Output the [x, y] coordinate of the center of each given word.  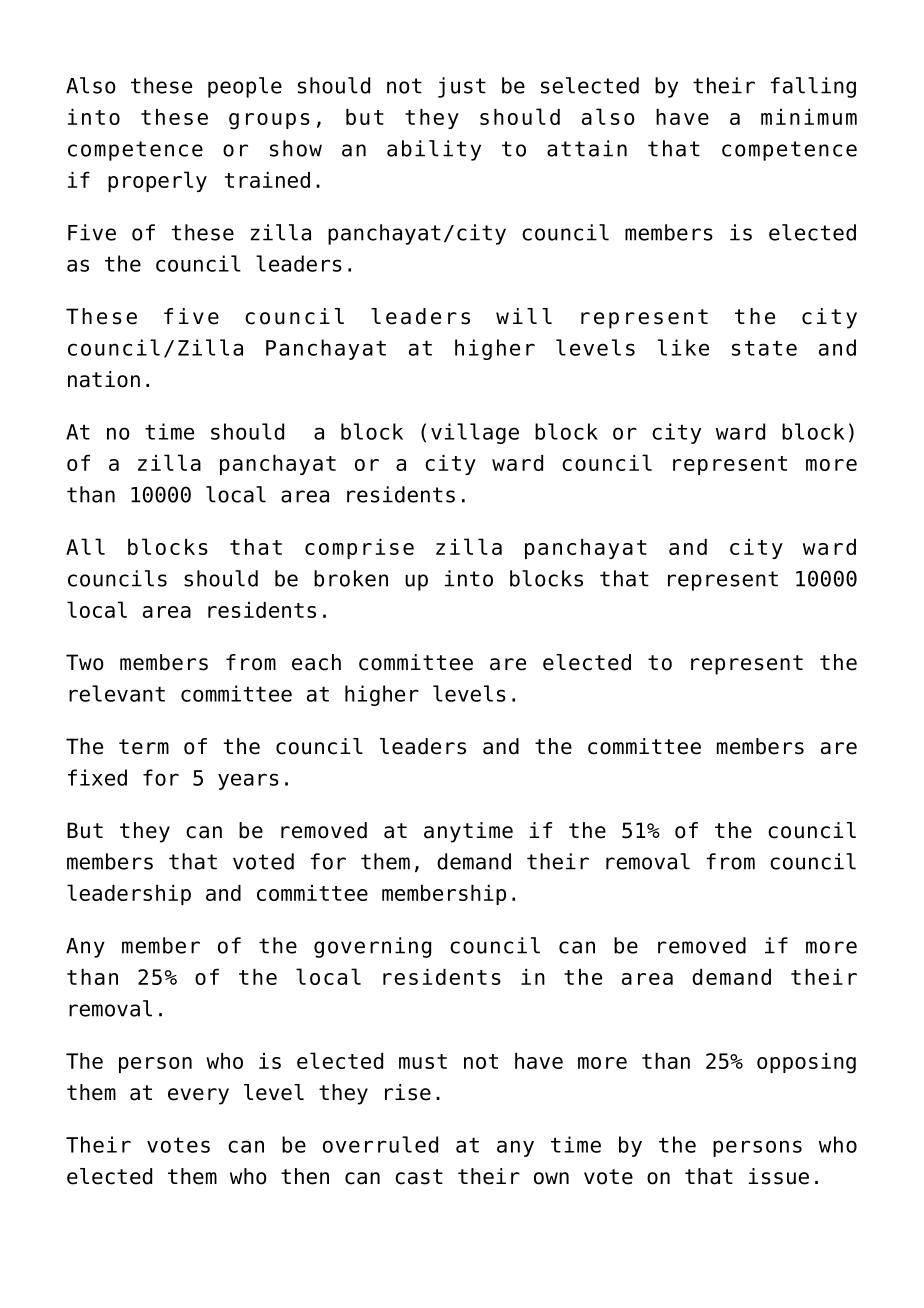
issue [779, 1176]
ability [434, 150]
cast [419, 1177]
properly [157, 181]
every [198, 1096]
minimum [809, 117]
